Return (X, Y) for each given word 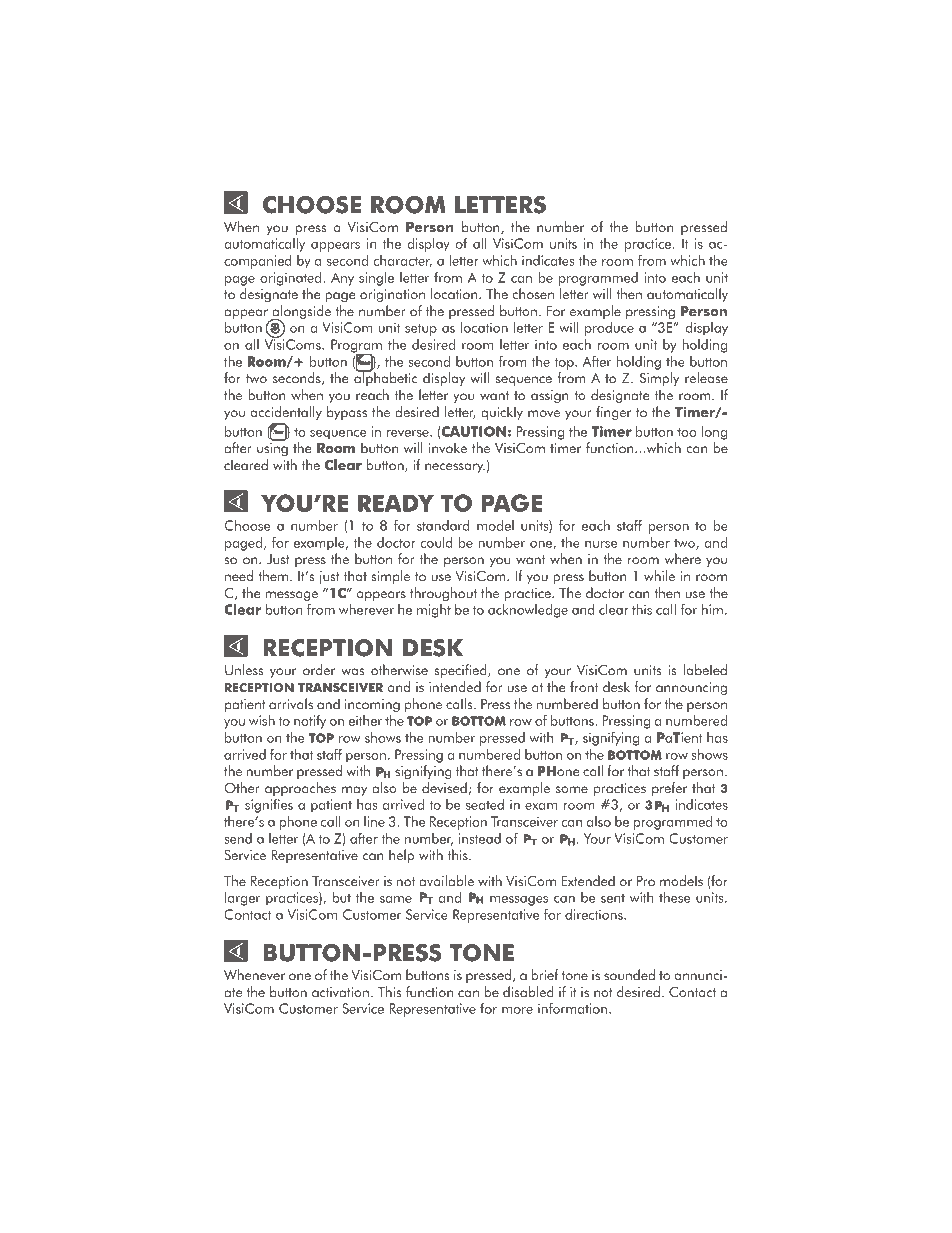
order (319, 670)
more (517, 1010)
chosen (533, 294)
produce (609, 329)
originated (292, 279)
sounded (629, 975)
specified (462, 671)
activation (340, 992)
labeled (705, 670)
